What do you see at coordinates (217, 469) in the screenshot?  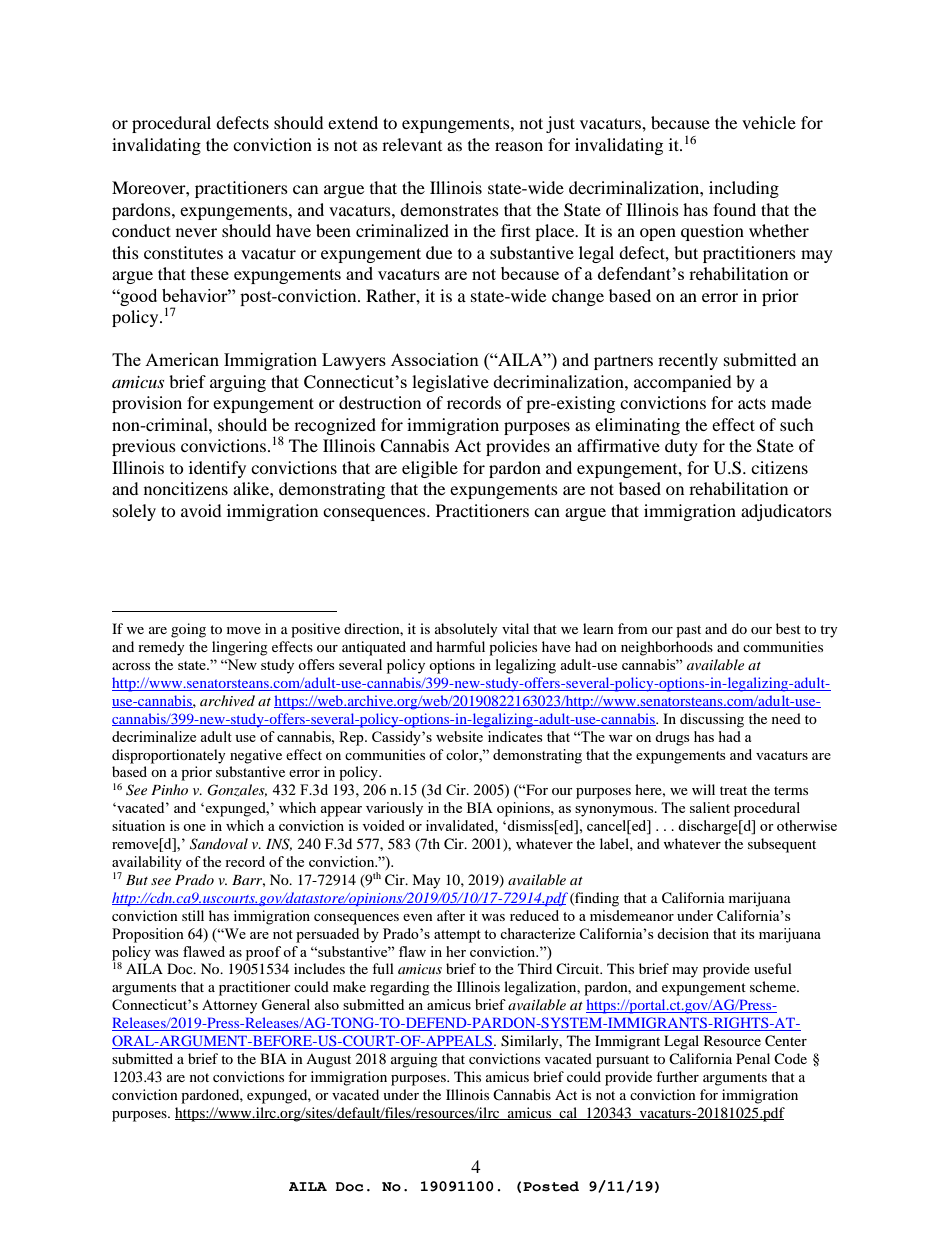 I see `identify` at bounding box center [217, 469].
